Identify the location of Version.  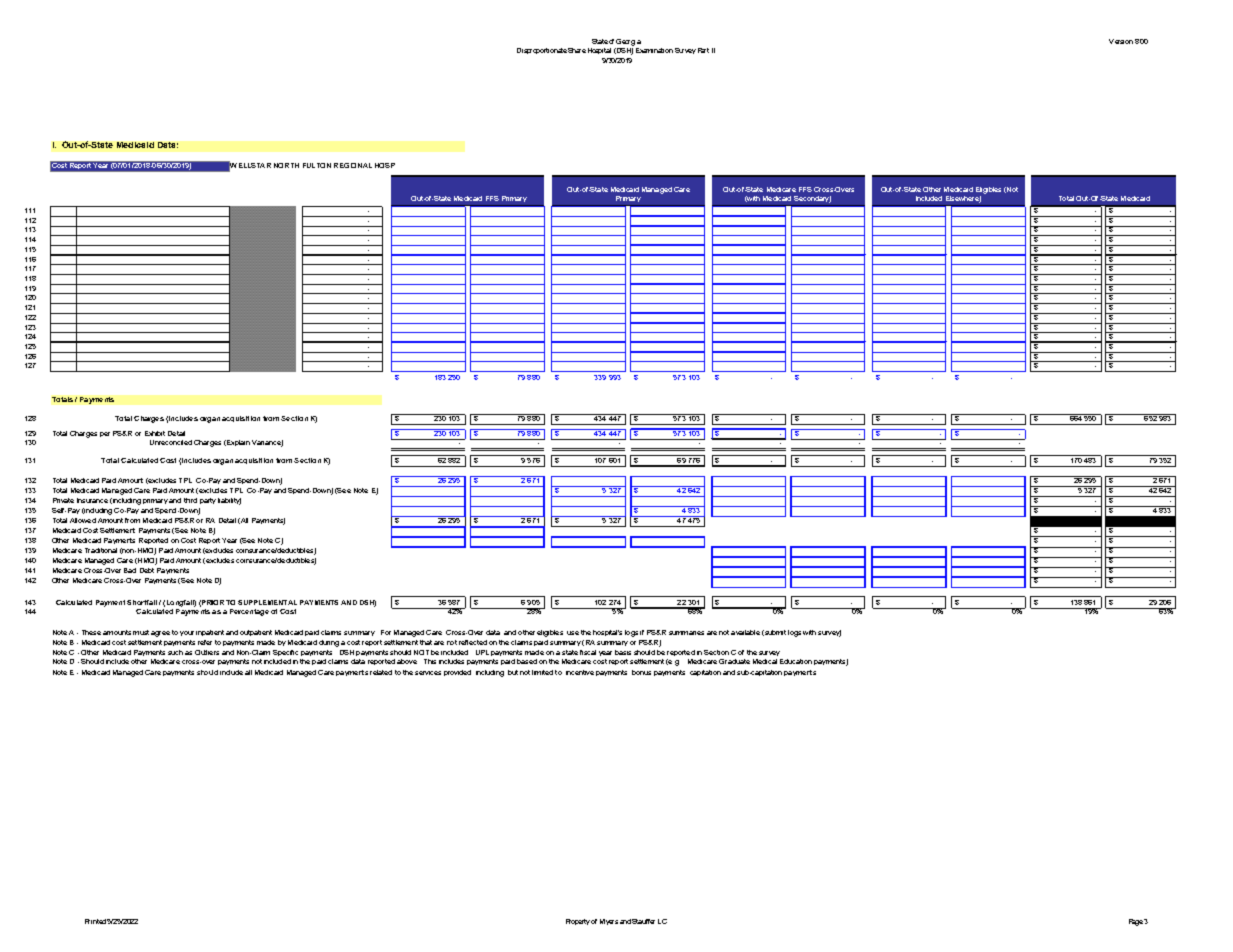
(1121, 41).
